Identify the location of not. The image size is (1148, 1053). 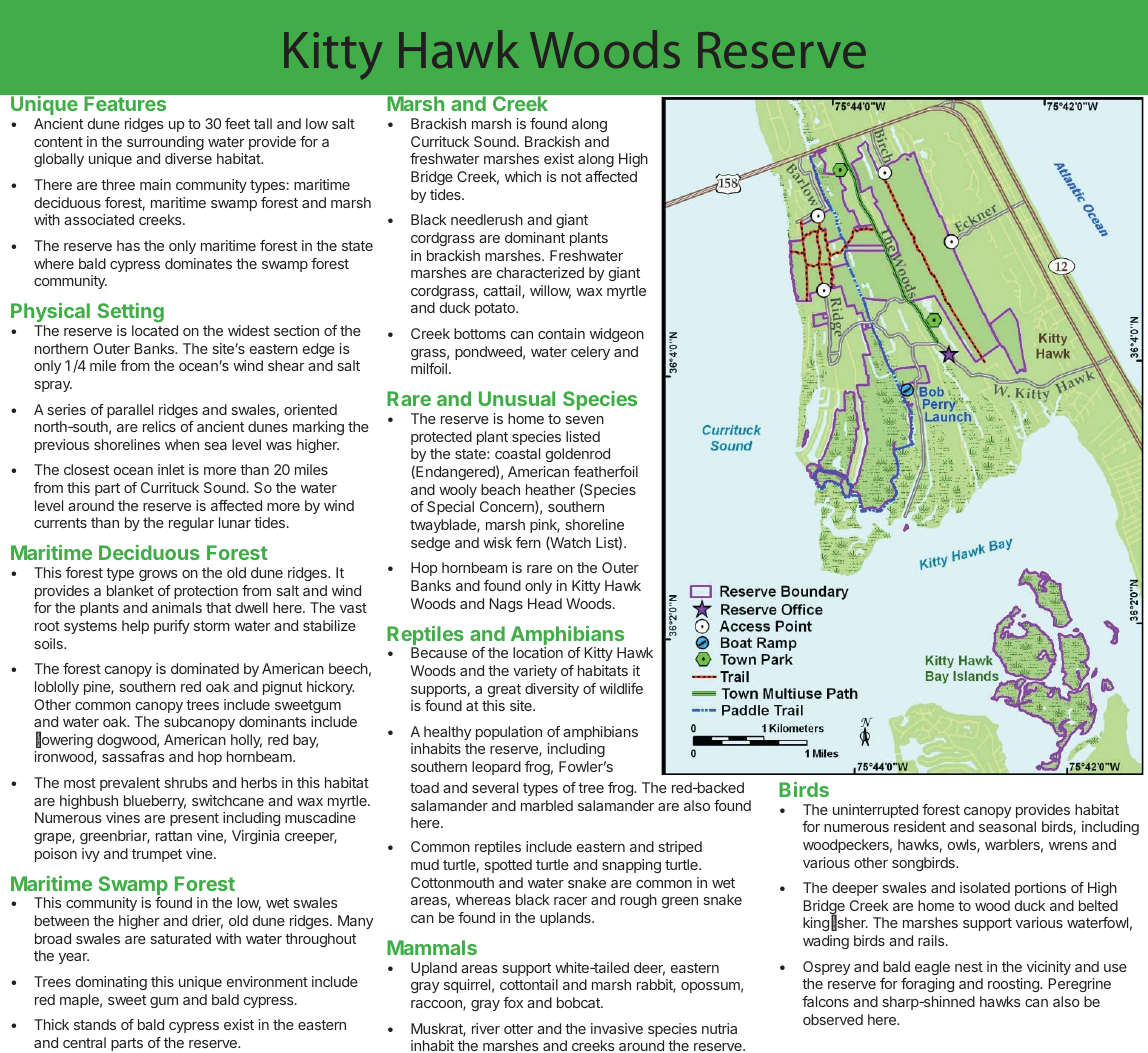
(571, 177).
